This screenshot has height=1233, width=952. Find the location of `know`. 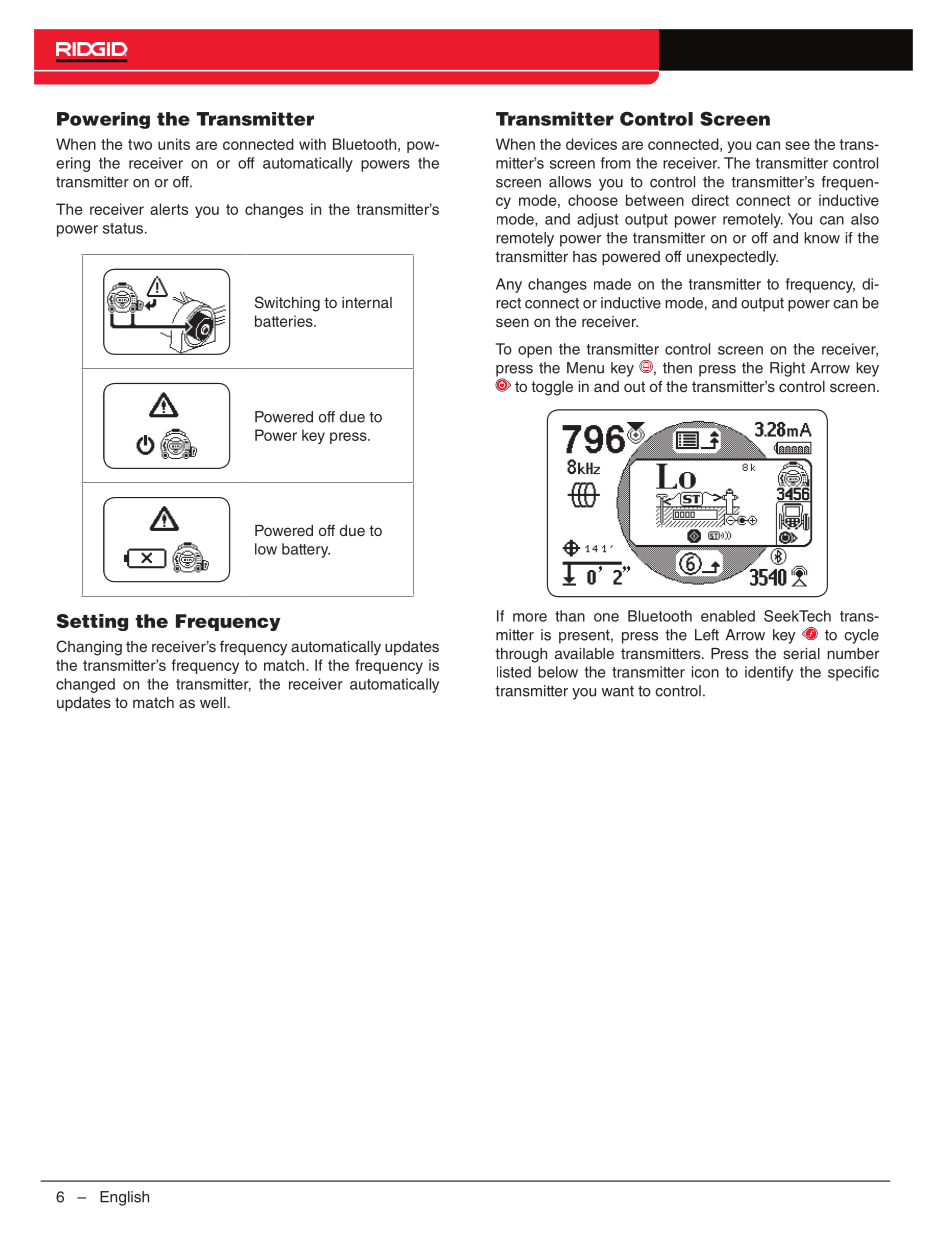

know is located at coordinates (822, 238).
